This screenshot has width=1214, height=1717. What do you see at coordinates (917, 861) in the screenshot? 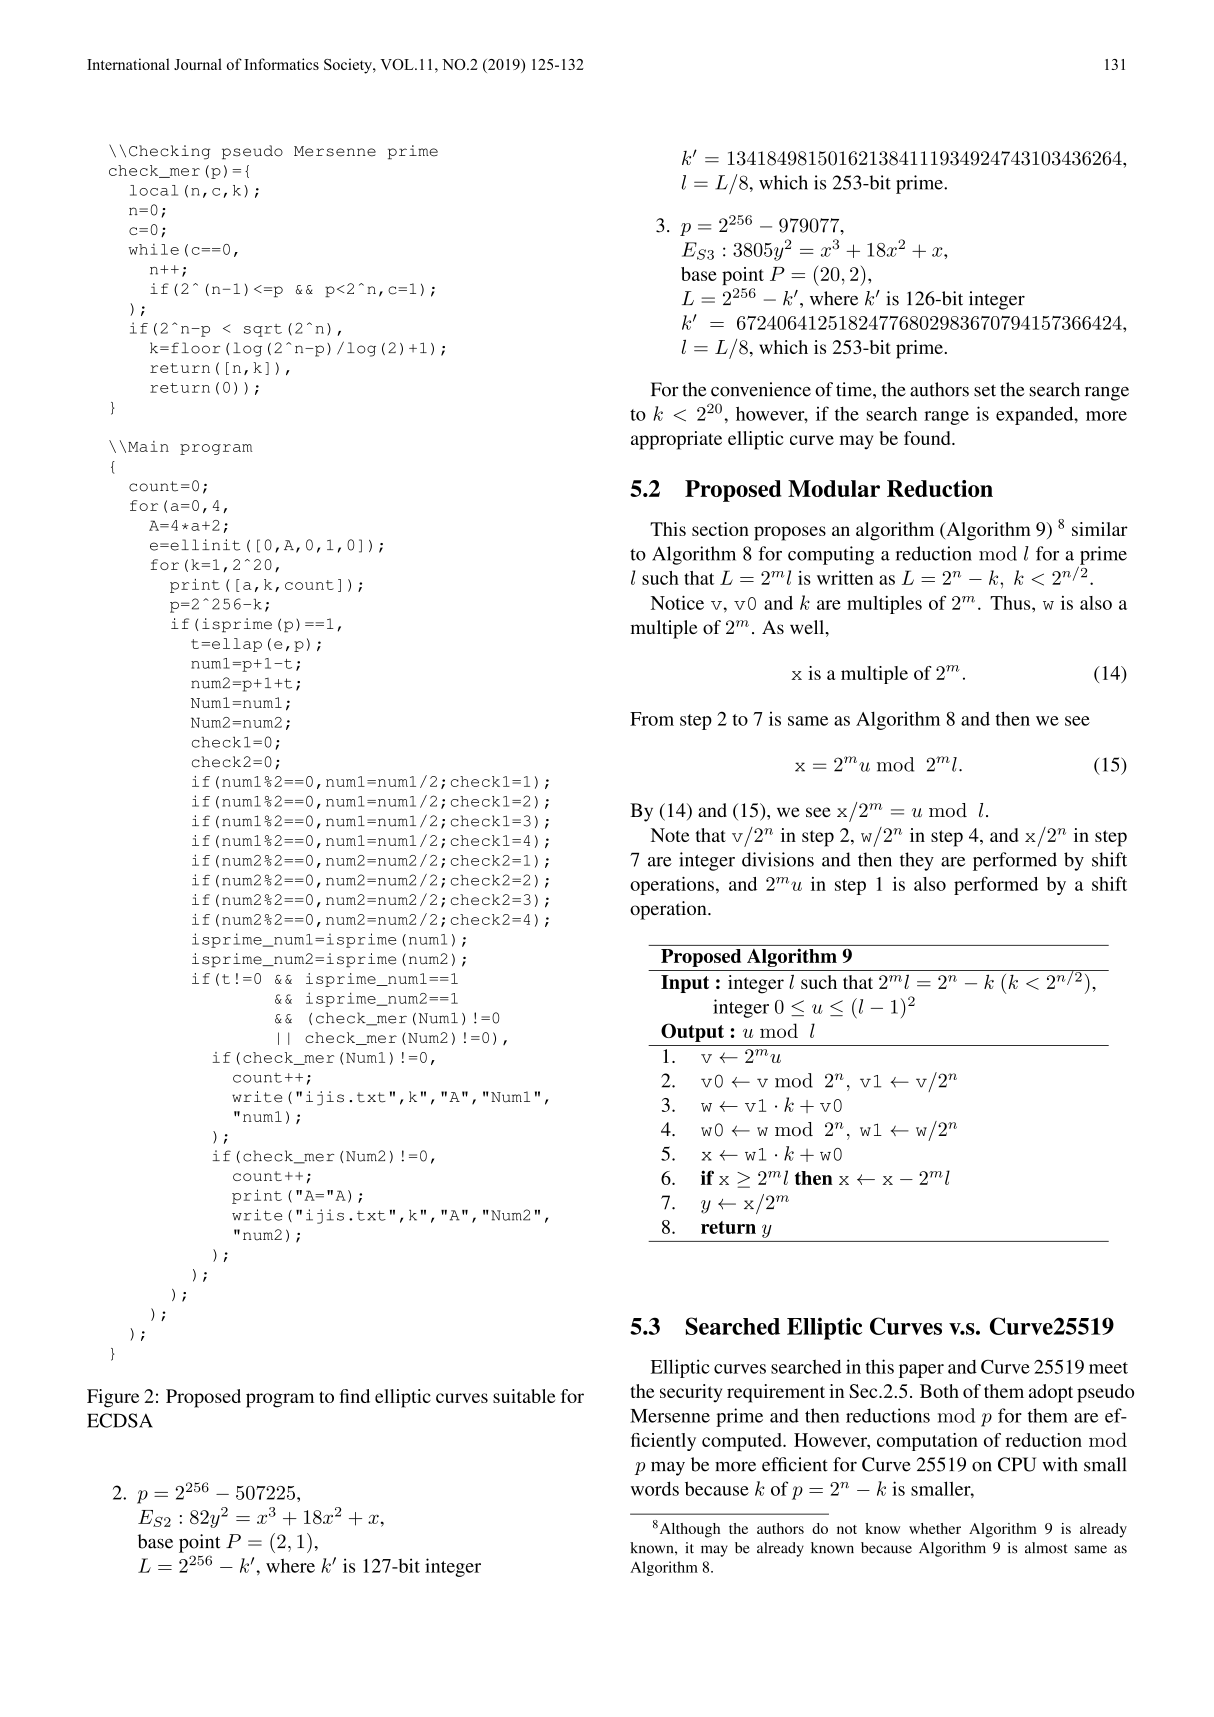
I see `they` at bounding box center [917, 861].
